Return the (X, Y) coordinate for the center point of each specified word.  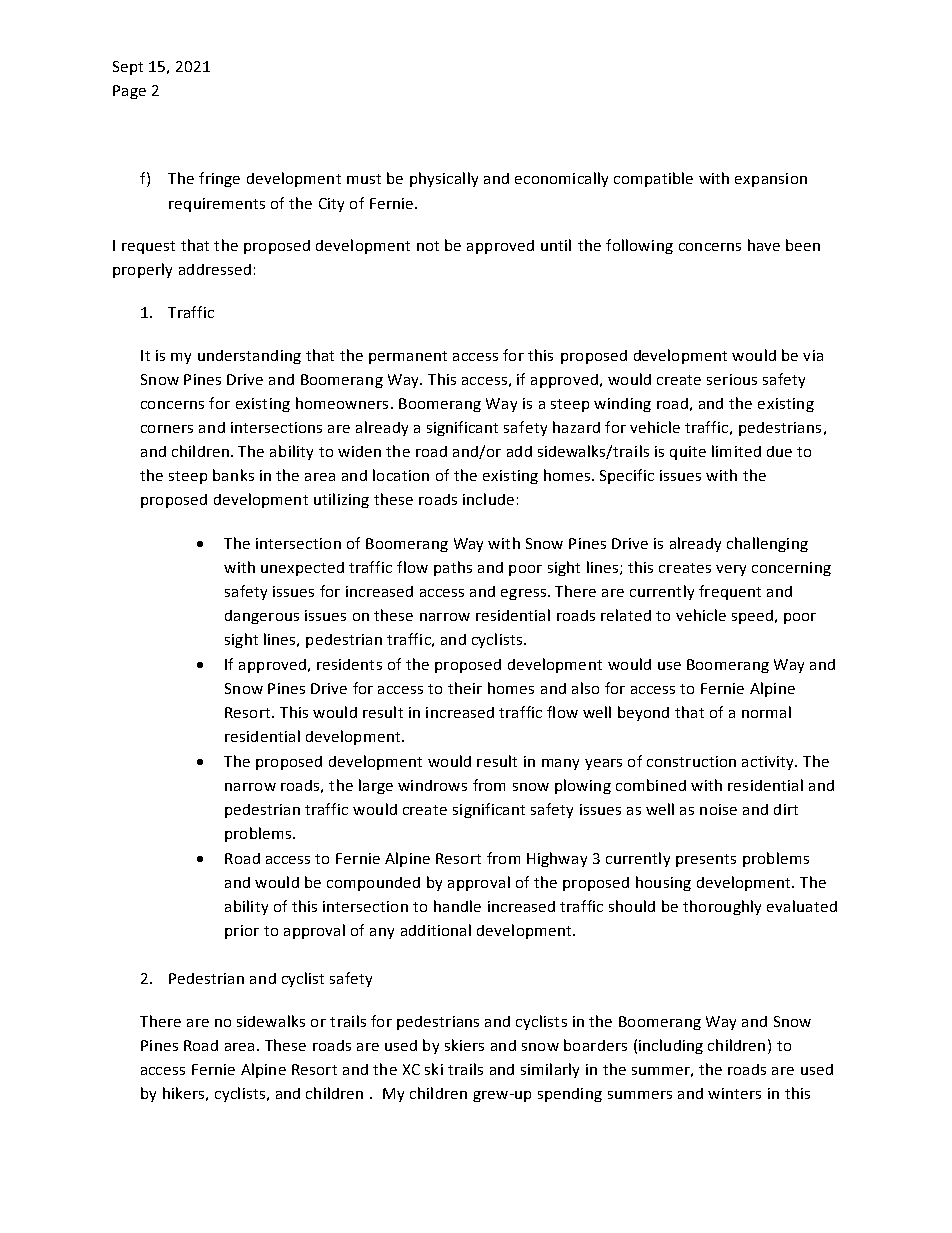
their (465, 688)
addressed (215, 269)
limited (736, 451)
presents (706, 860)
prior (242, 932)
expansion (771, 180)
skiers (464, 1045)
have (764, 245)
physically (444, 179)
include (488, 499)
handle (457, 906)
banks (233, 475)
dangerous (262, 617)
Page (129, 92)
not (428, 246)
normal (766, 712)
